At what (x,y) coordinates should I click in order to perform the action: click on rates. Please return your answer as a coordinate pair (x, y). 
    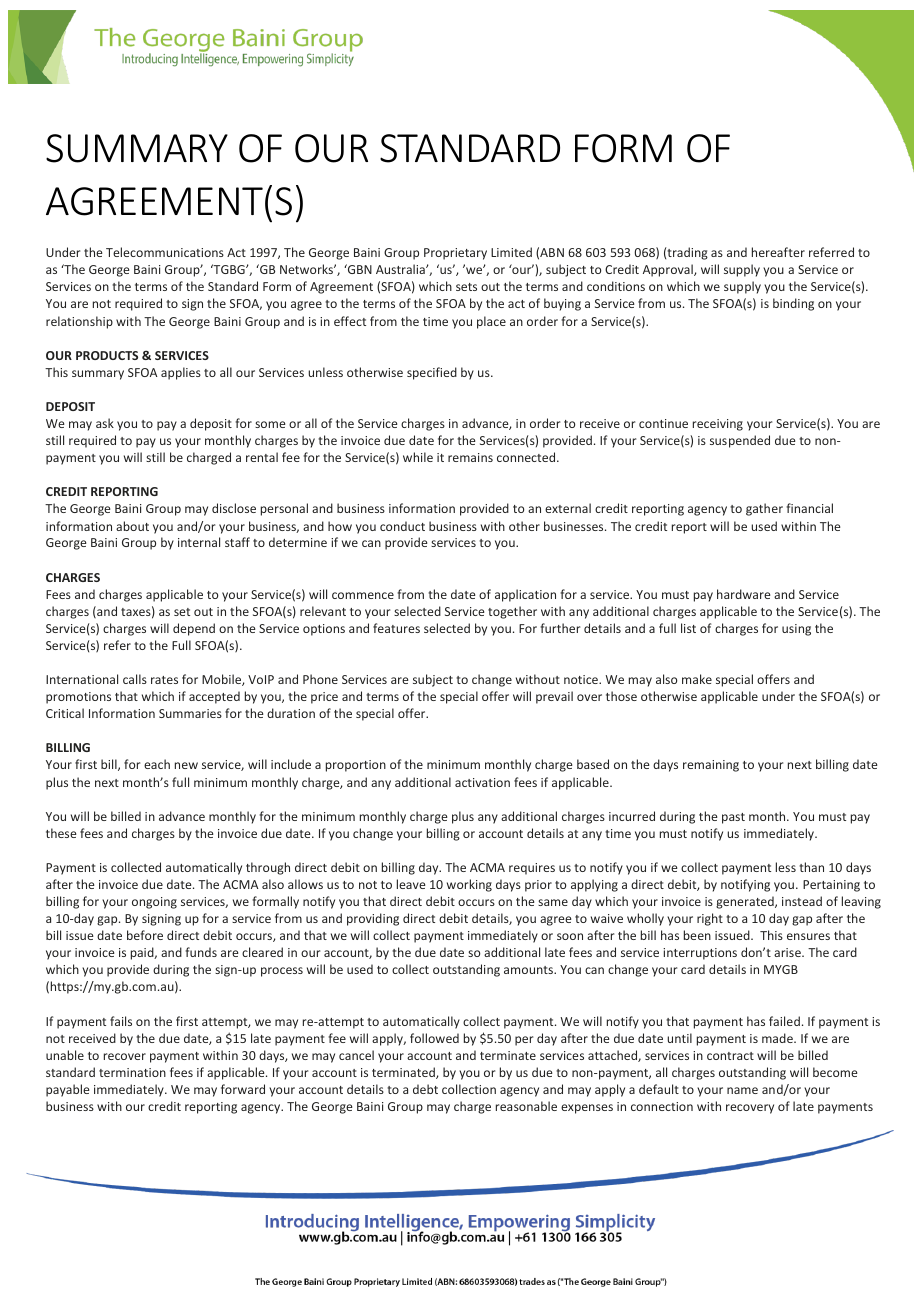
    Looking at the image, I should click on (164, 680).
